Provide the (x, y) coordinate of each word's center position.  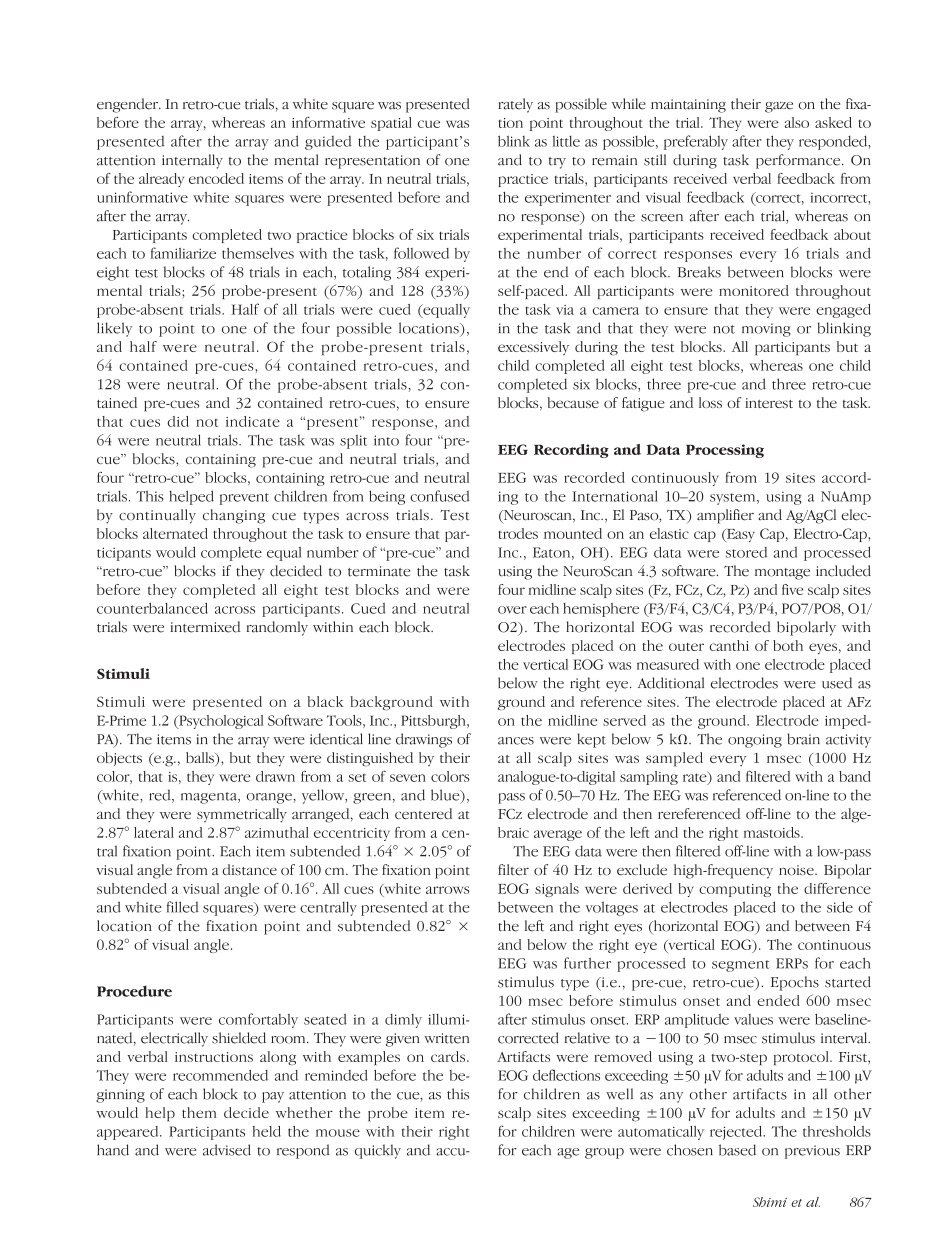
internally (192, 161)
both (788, 645)
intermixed (205, 627)
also (797, 122)
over (512, 610)
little (566, 141)
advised (227, 1150)
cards (449, 1056)
